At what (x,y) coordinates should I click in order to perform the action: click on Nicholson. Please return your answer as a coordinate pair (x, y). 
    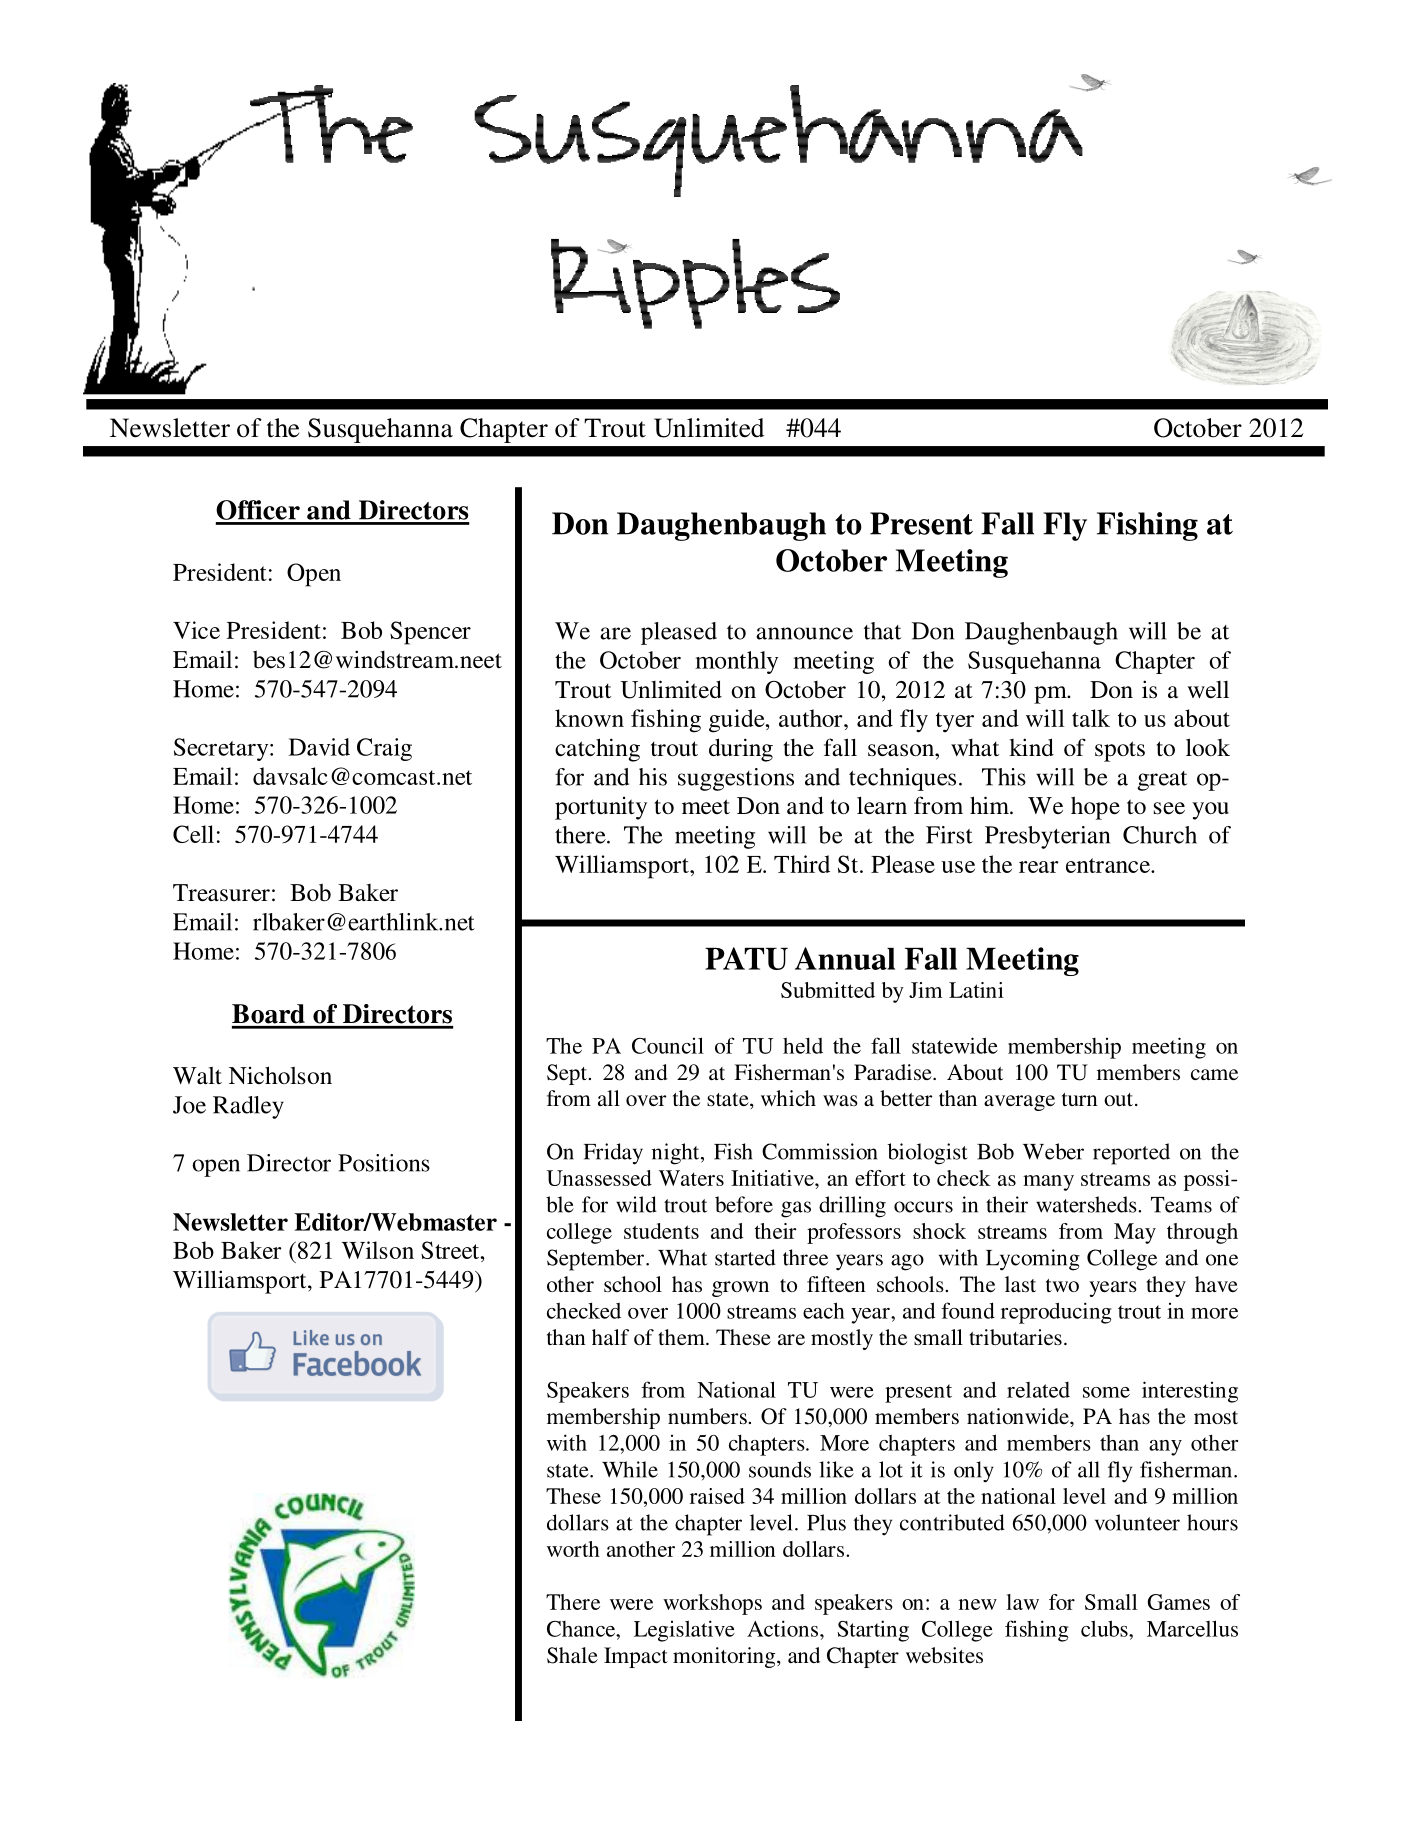
    Looking at the image, I should click on (280, 1075).
